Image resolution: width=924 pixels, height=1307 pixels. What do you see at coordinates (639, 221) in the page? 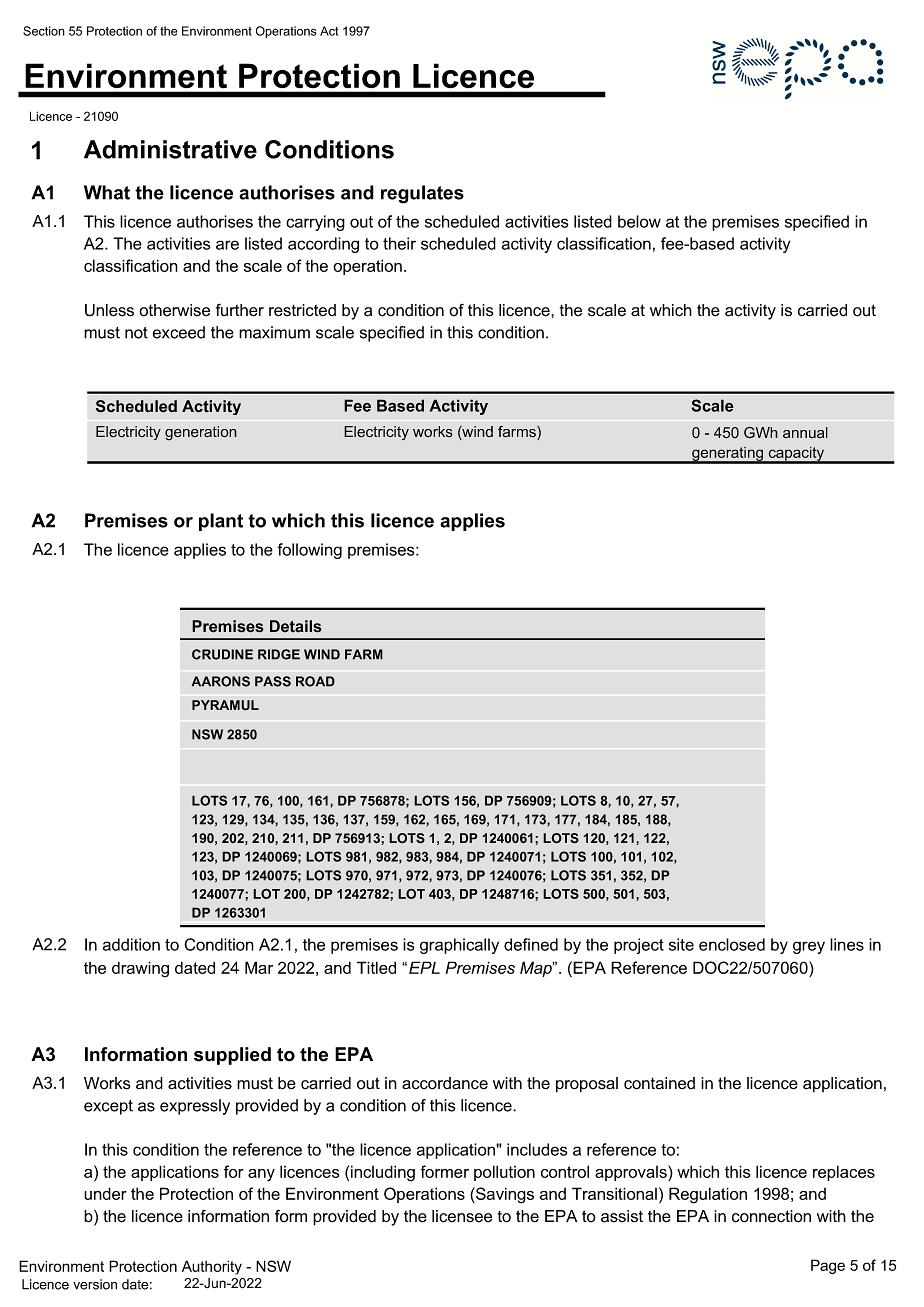
I see `below` at bounding box center [639, 221].
